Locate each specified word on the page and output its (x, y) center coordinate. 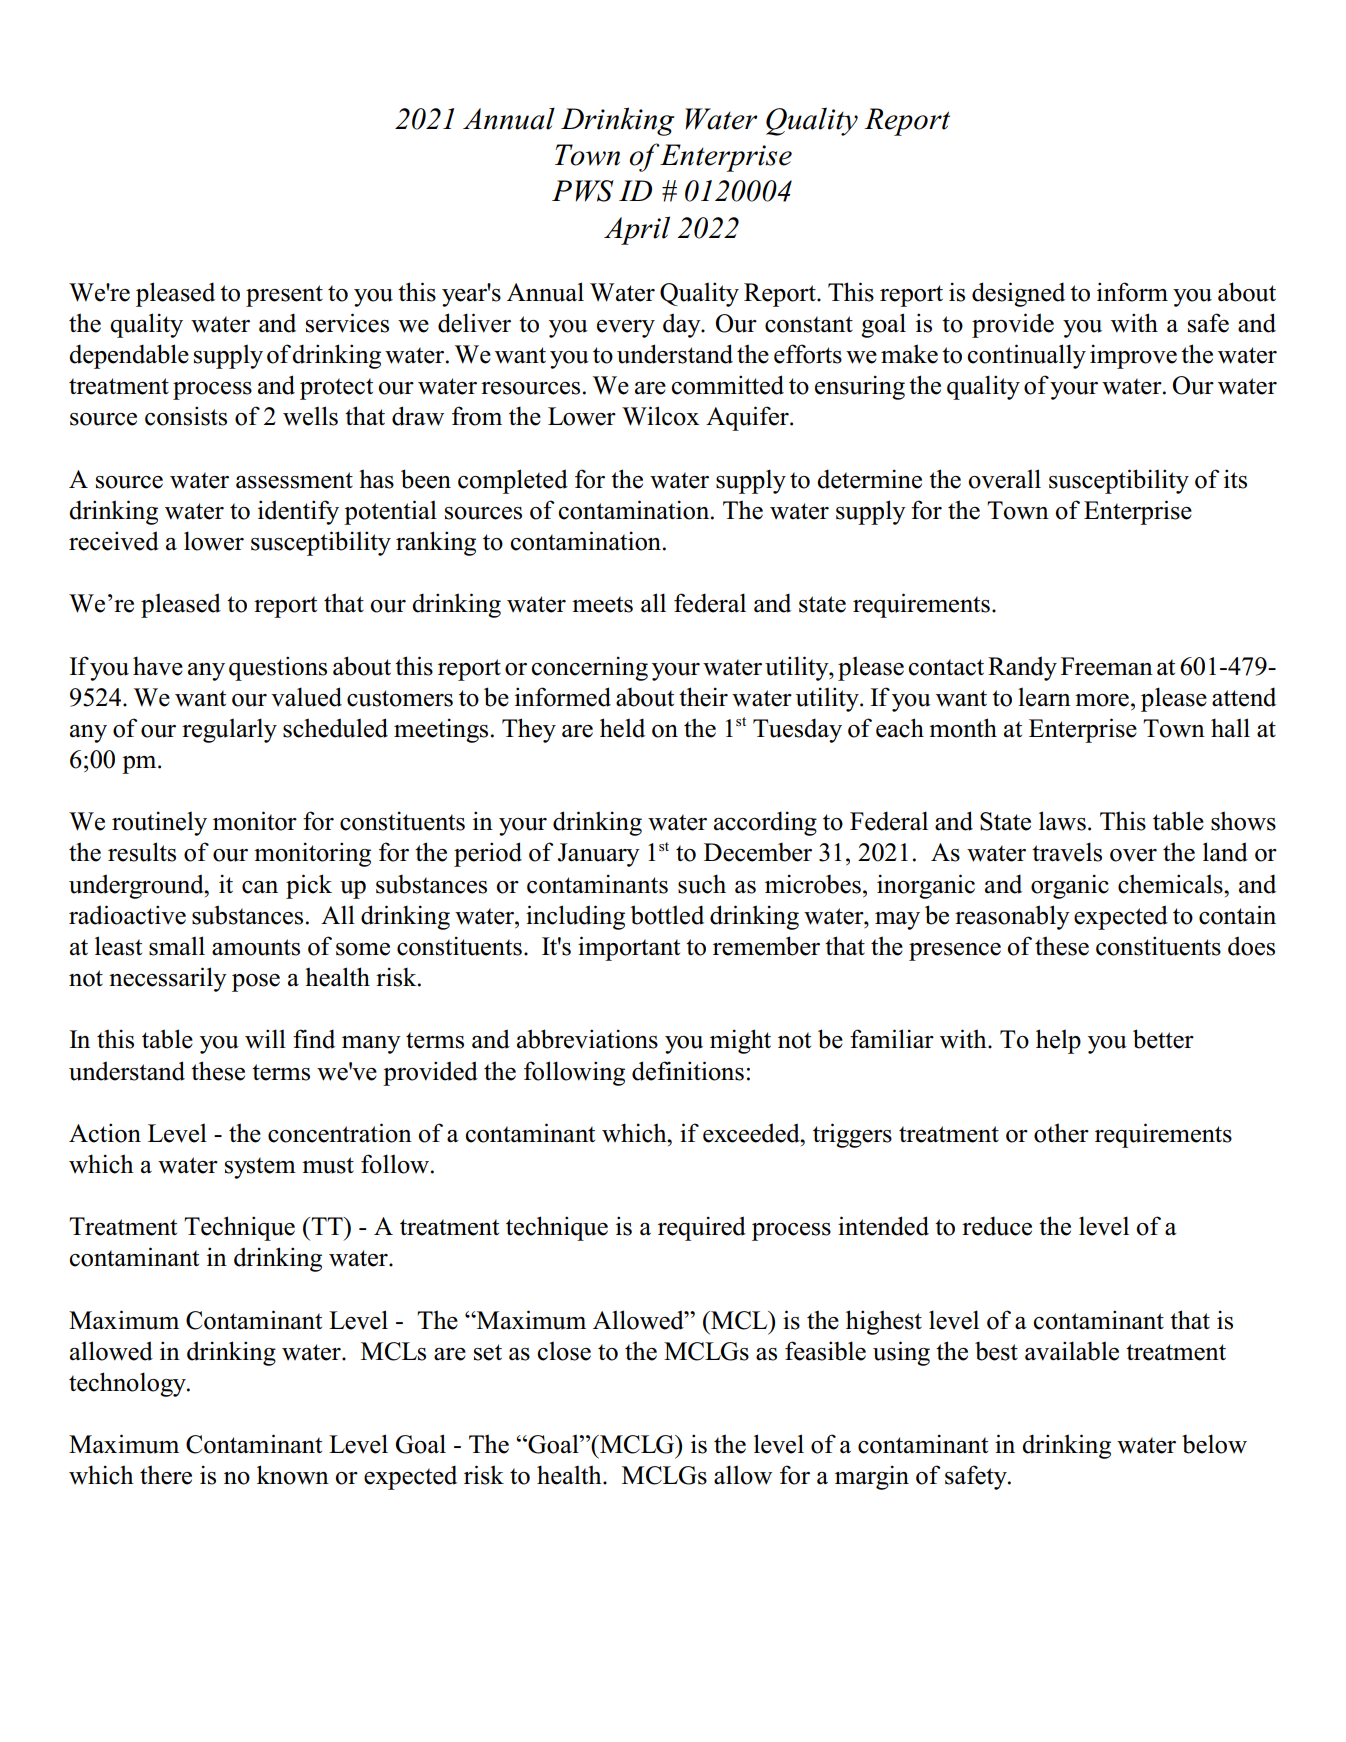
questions (278, 668)
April (637, 230)
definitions (688, 1071)
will (265, 1038)
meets (602, 604)
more (1102, 700)
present (284, 296)
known (293, 1475)
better (1163, 1039)
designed (1018, 294)
